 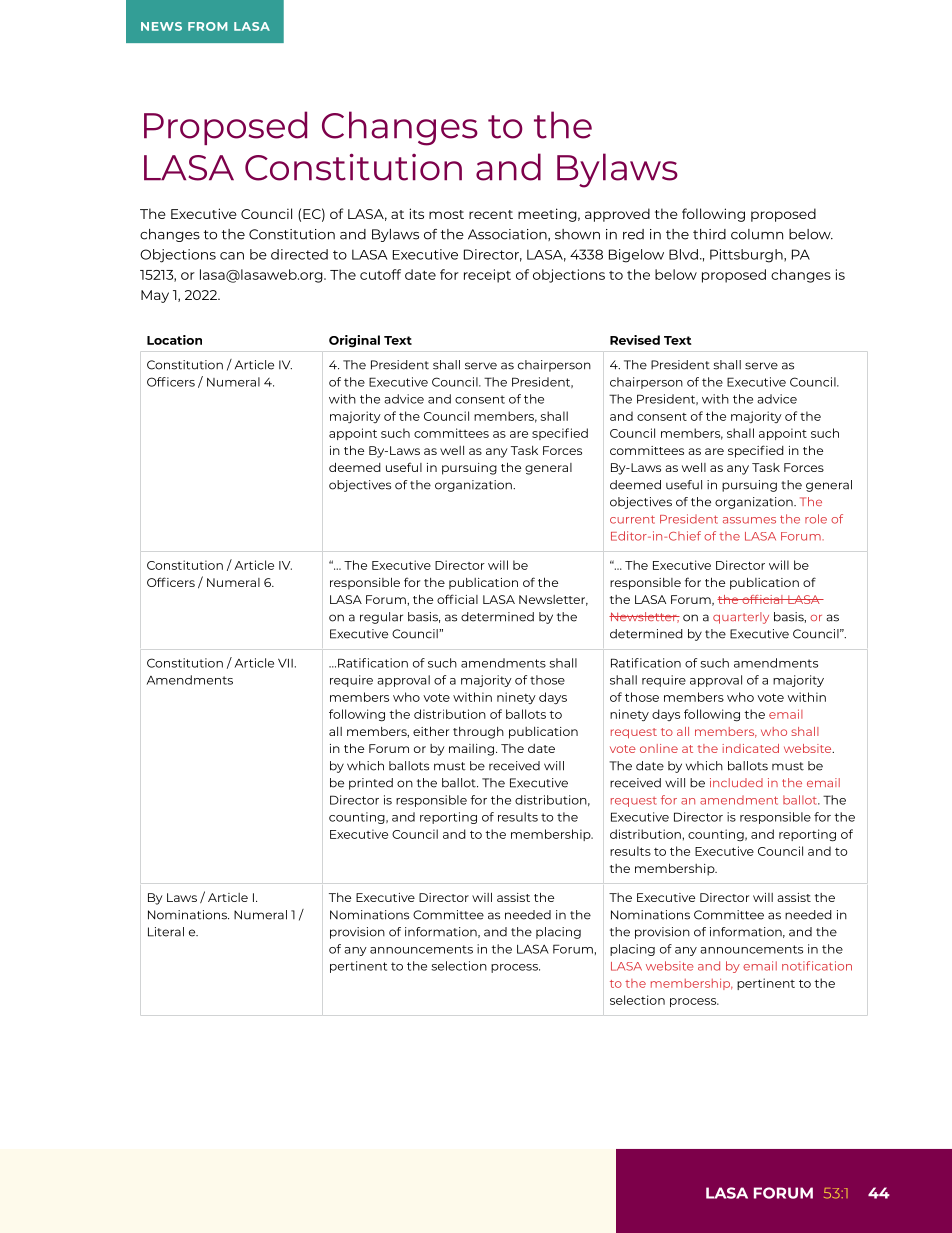 What do you see at coordinates (817, 966) in the screenshot?
I see `notification` at bounding box center [817, 966].
